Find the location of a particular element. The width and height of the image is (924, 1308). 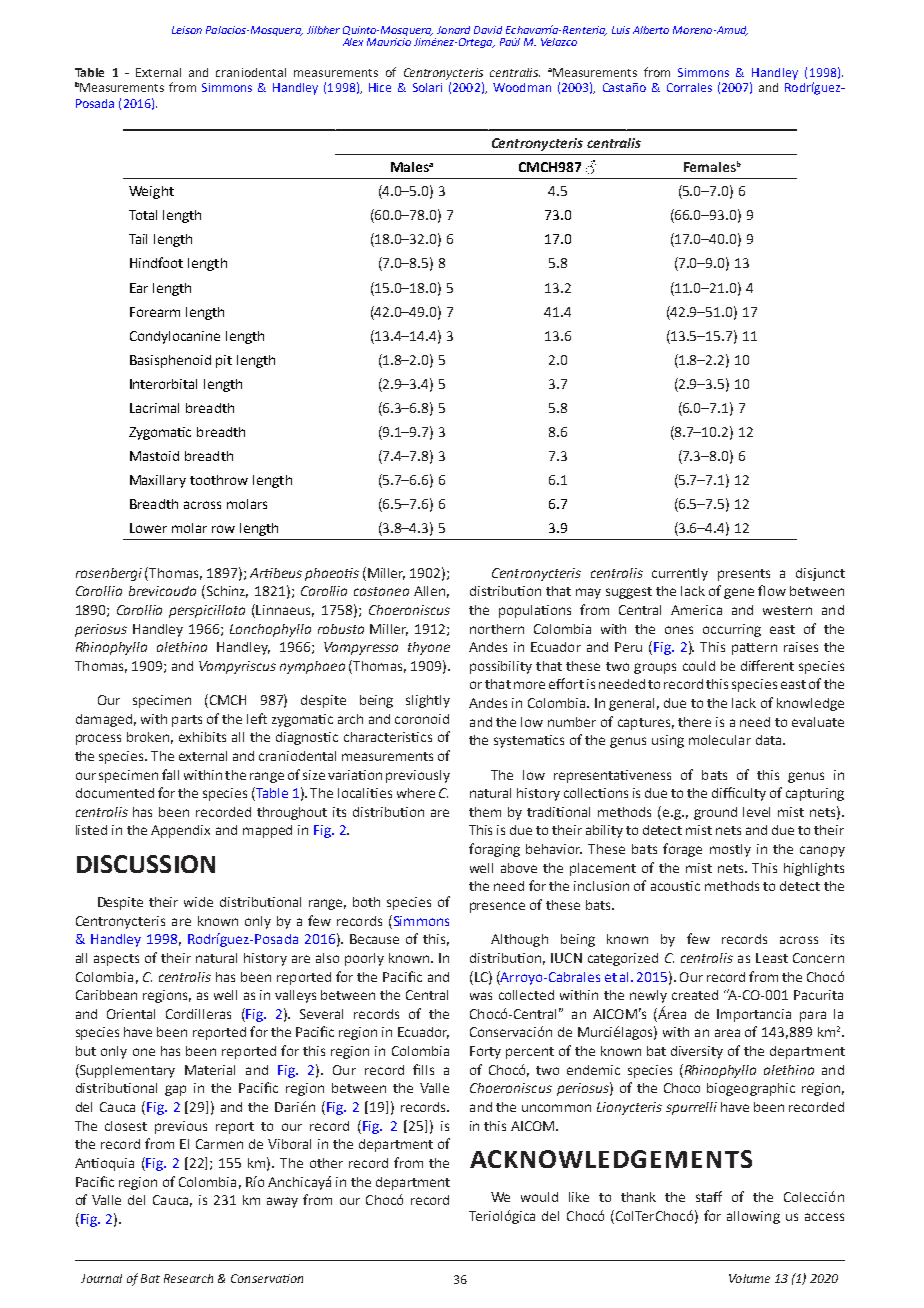

allowing is located at coordinates (753, 1217).
